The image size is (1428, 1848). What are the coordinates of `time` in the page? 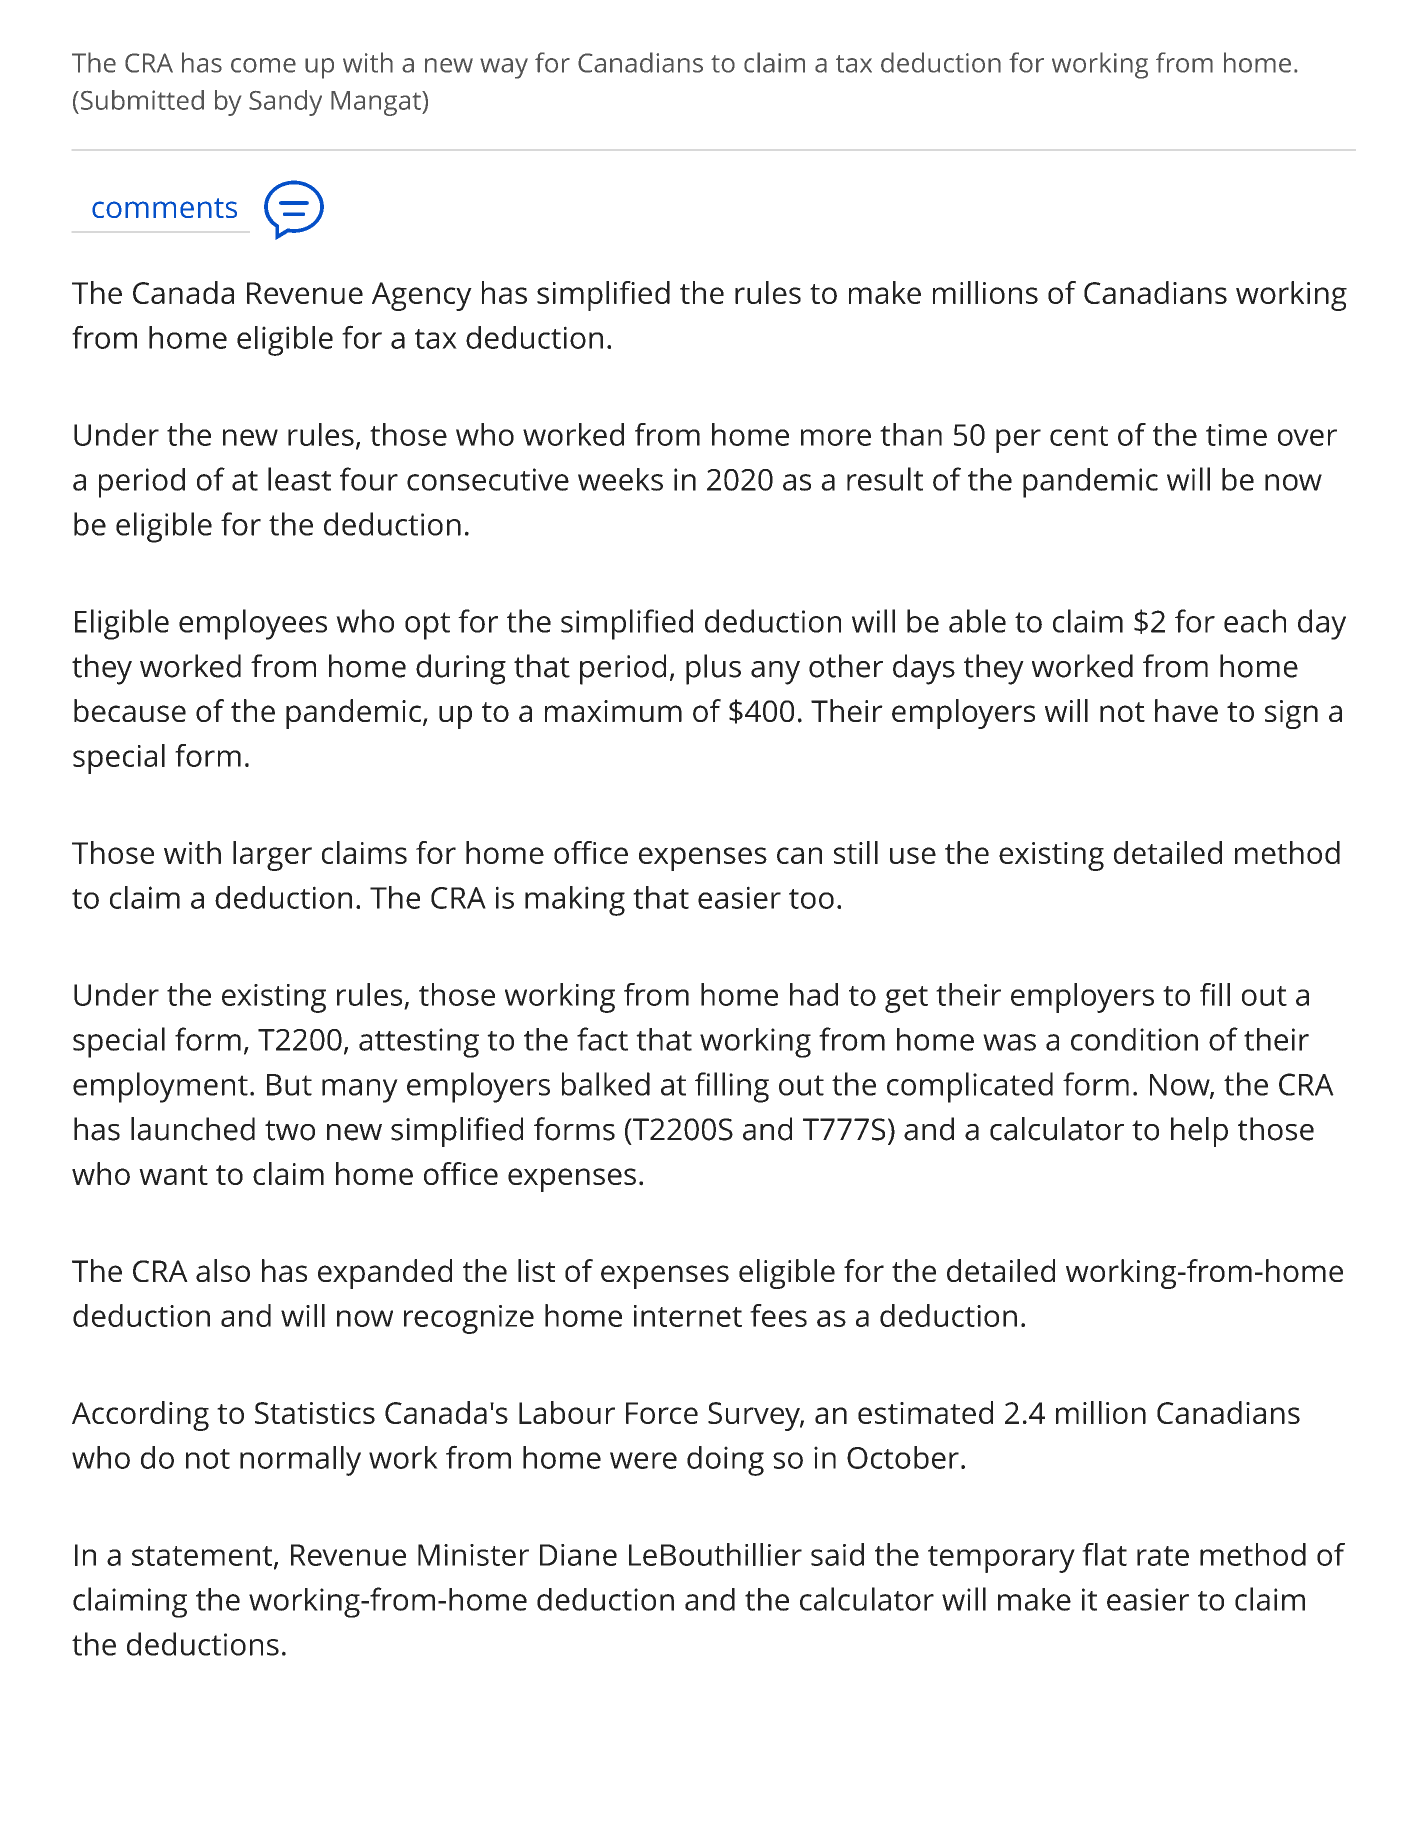 It's located at (1236, 435).
